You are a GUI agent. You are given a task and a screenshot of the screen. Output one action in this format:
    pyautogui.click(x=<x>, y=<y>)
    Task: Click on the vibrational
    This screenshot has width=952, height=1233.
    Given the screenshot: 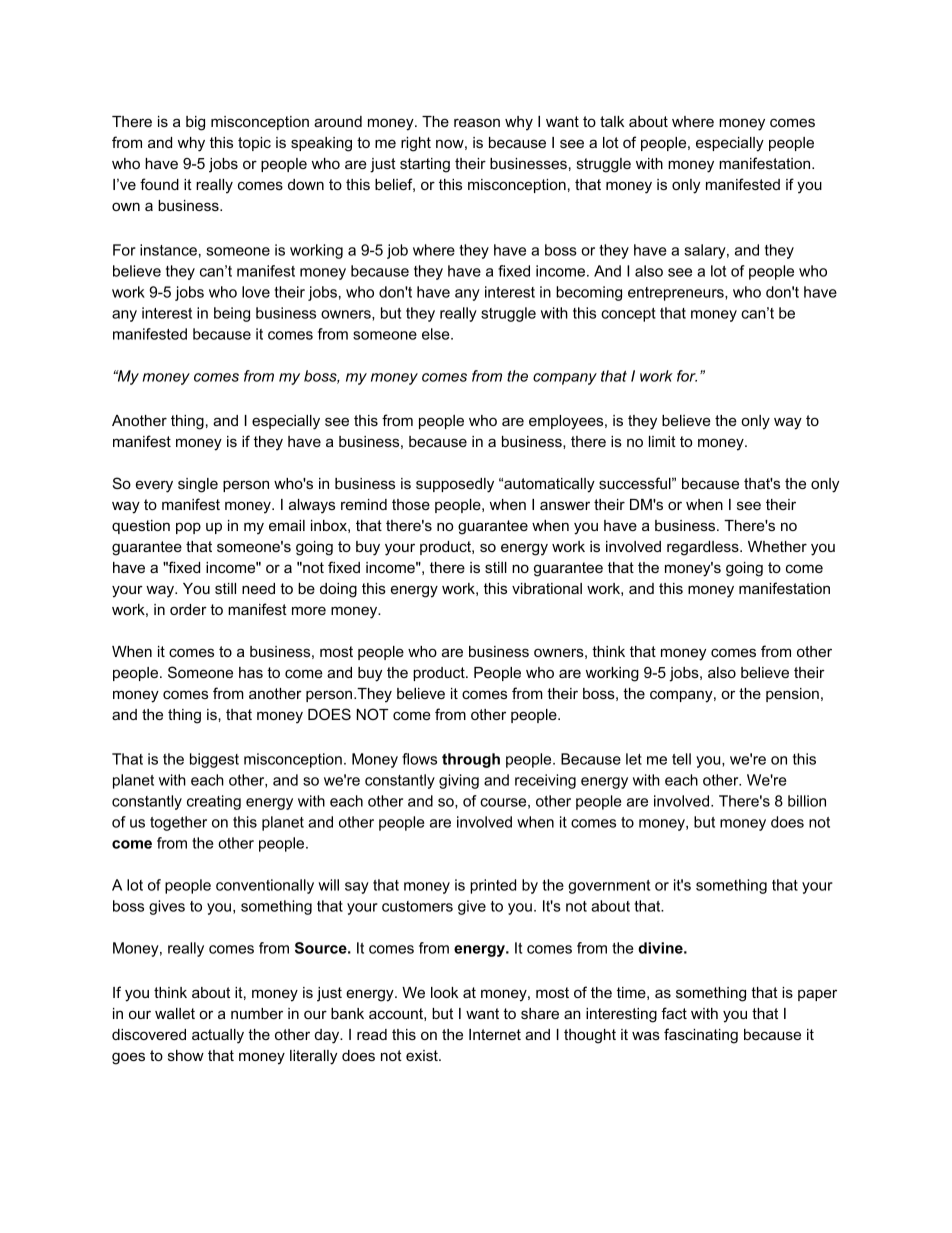 What is the action you would take?
    pyautogui.click(x=547, y=588)
